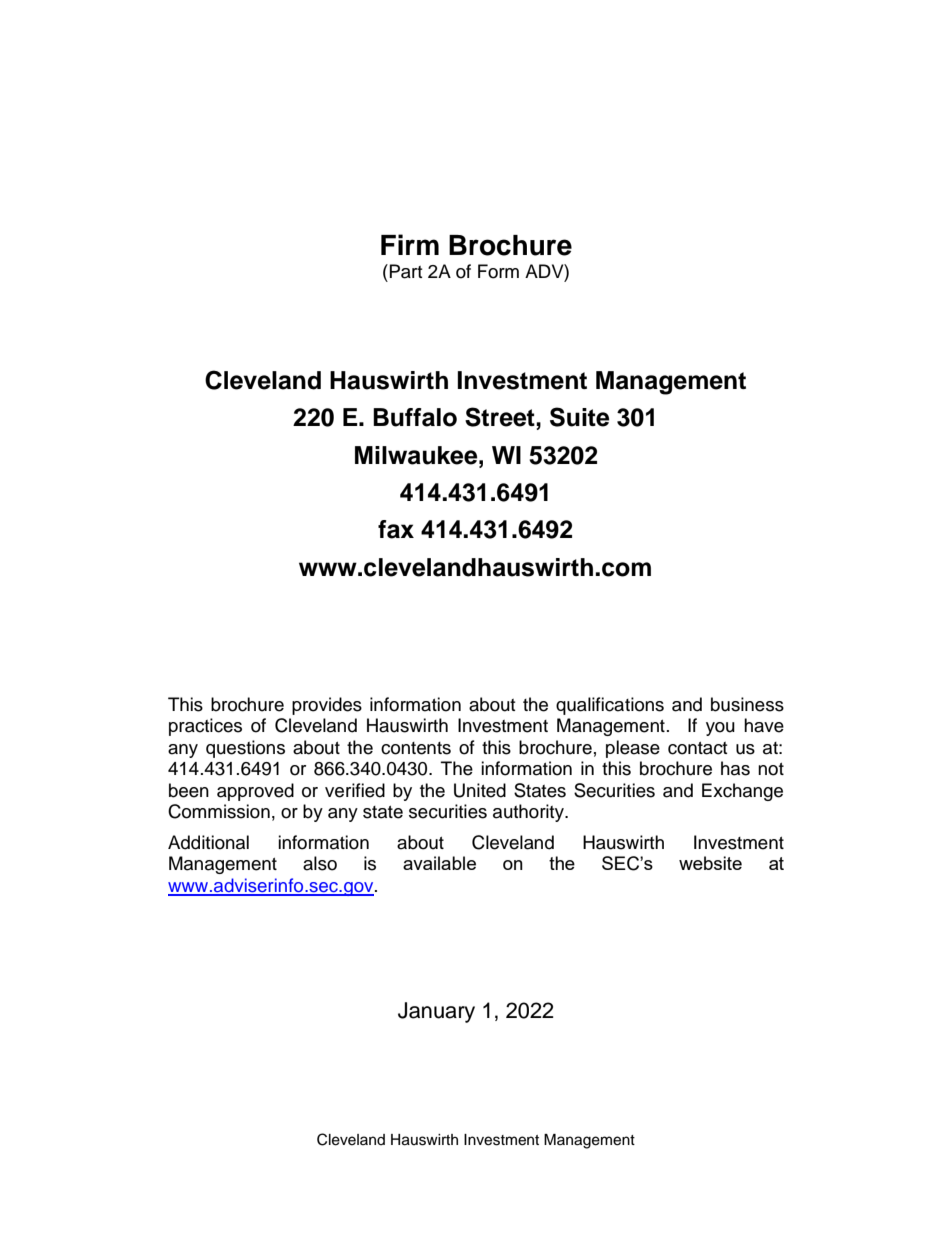  I want to click on qualifications, so click(610, 706).
